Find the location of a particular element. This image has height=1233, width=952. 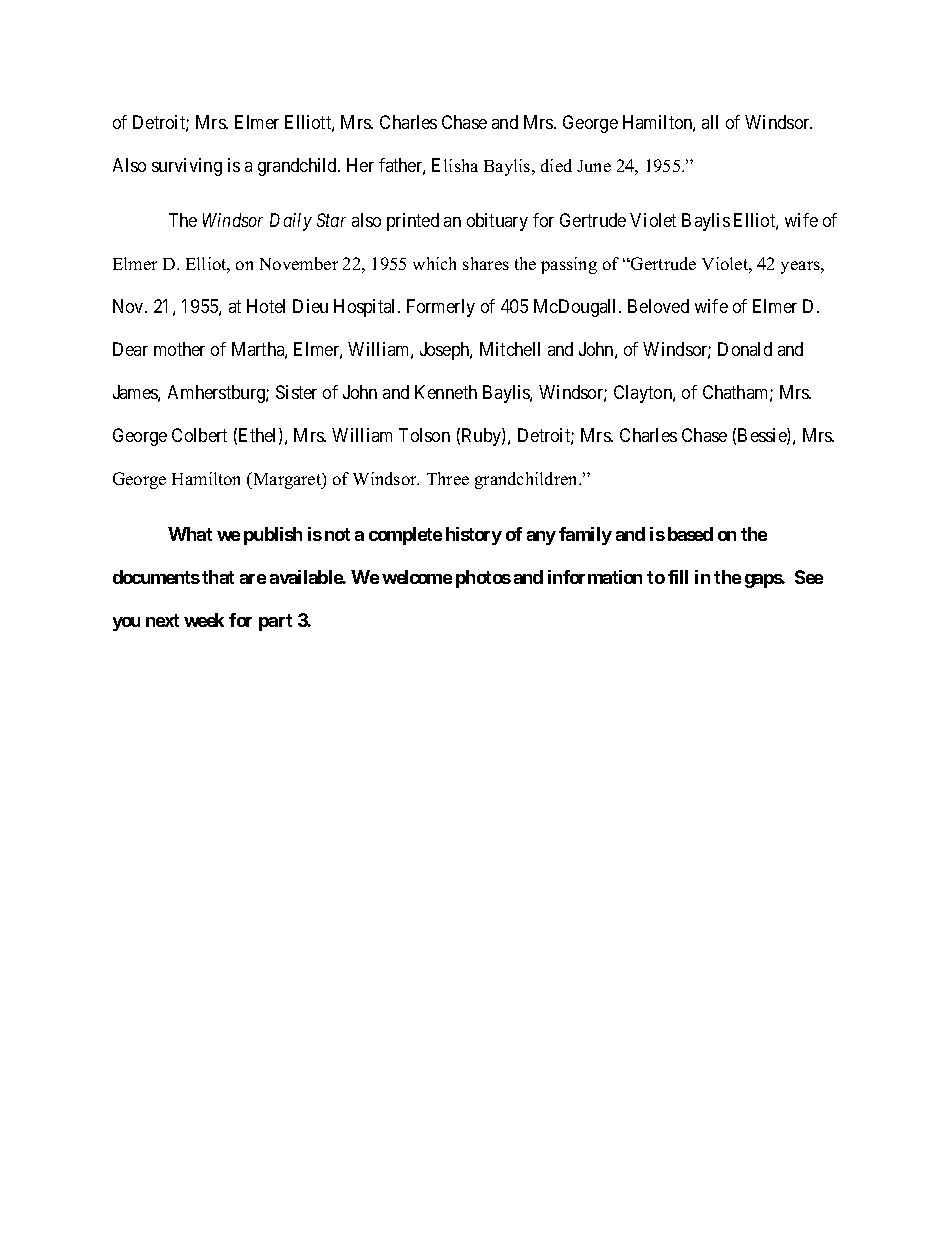

Colbert is located at coordinates (199, 435).
